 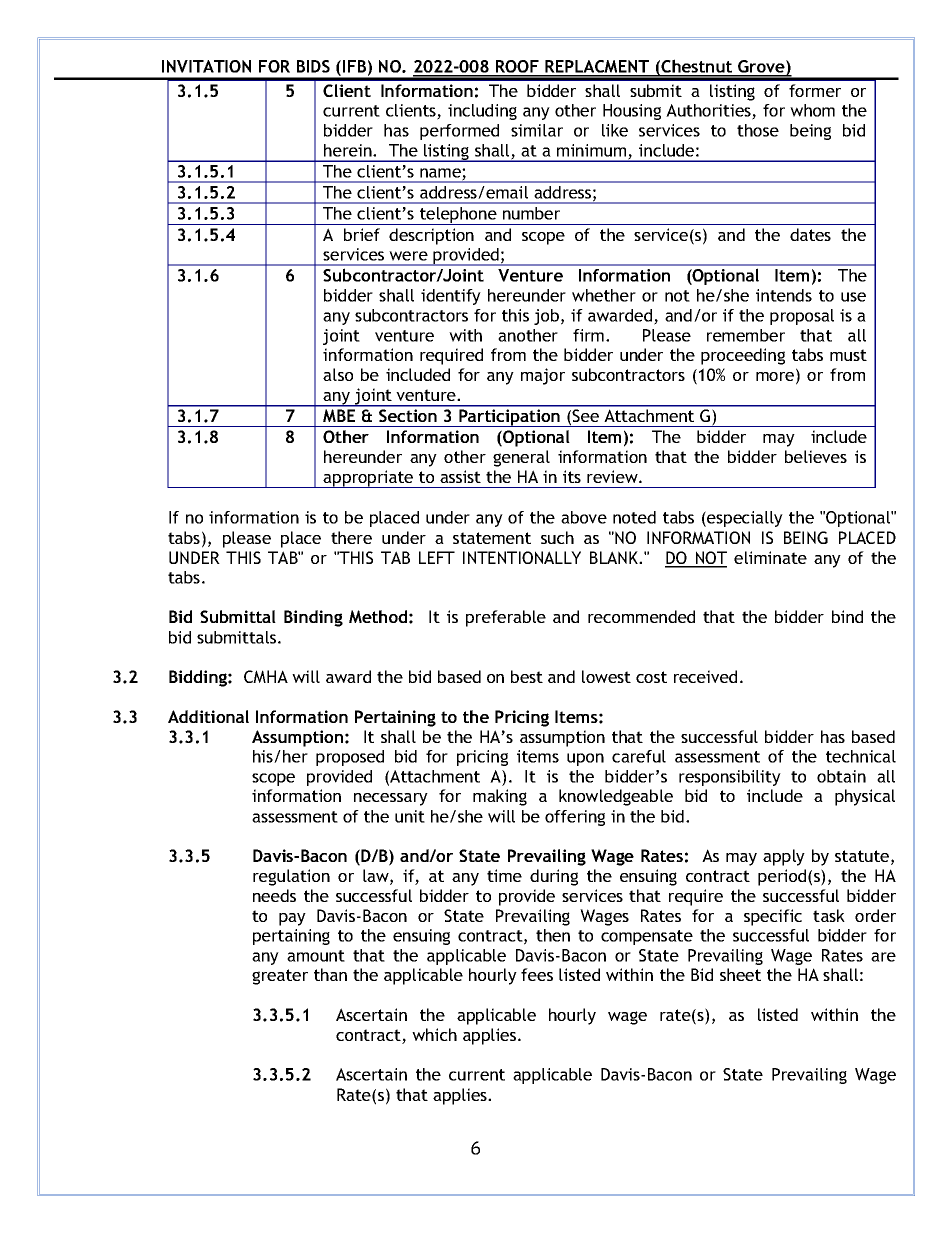 What do you see at coordinates (313, 66) in the image?
I see `BIDS` at bounding box center [313, 66].
